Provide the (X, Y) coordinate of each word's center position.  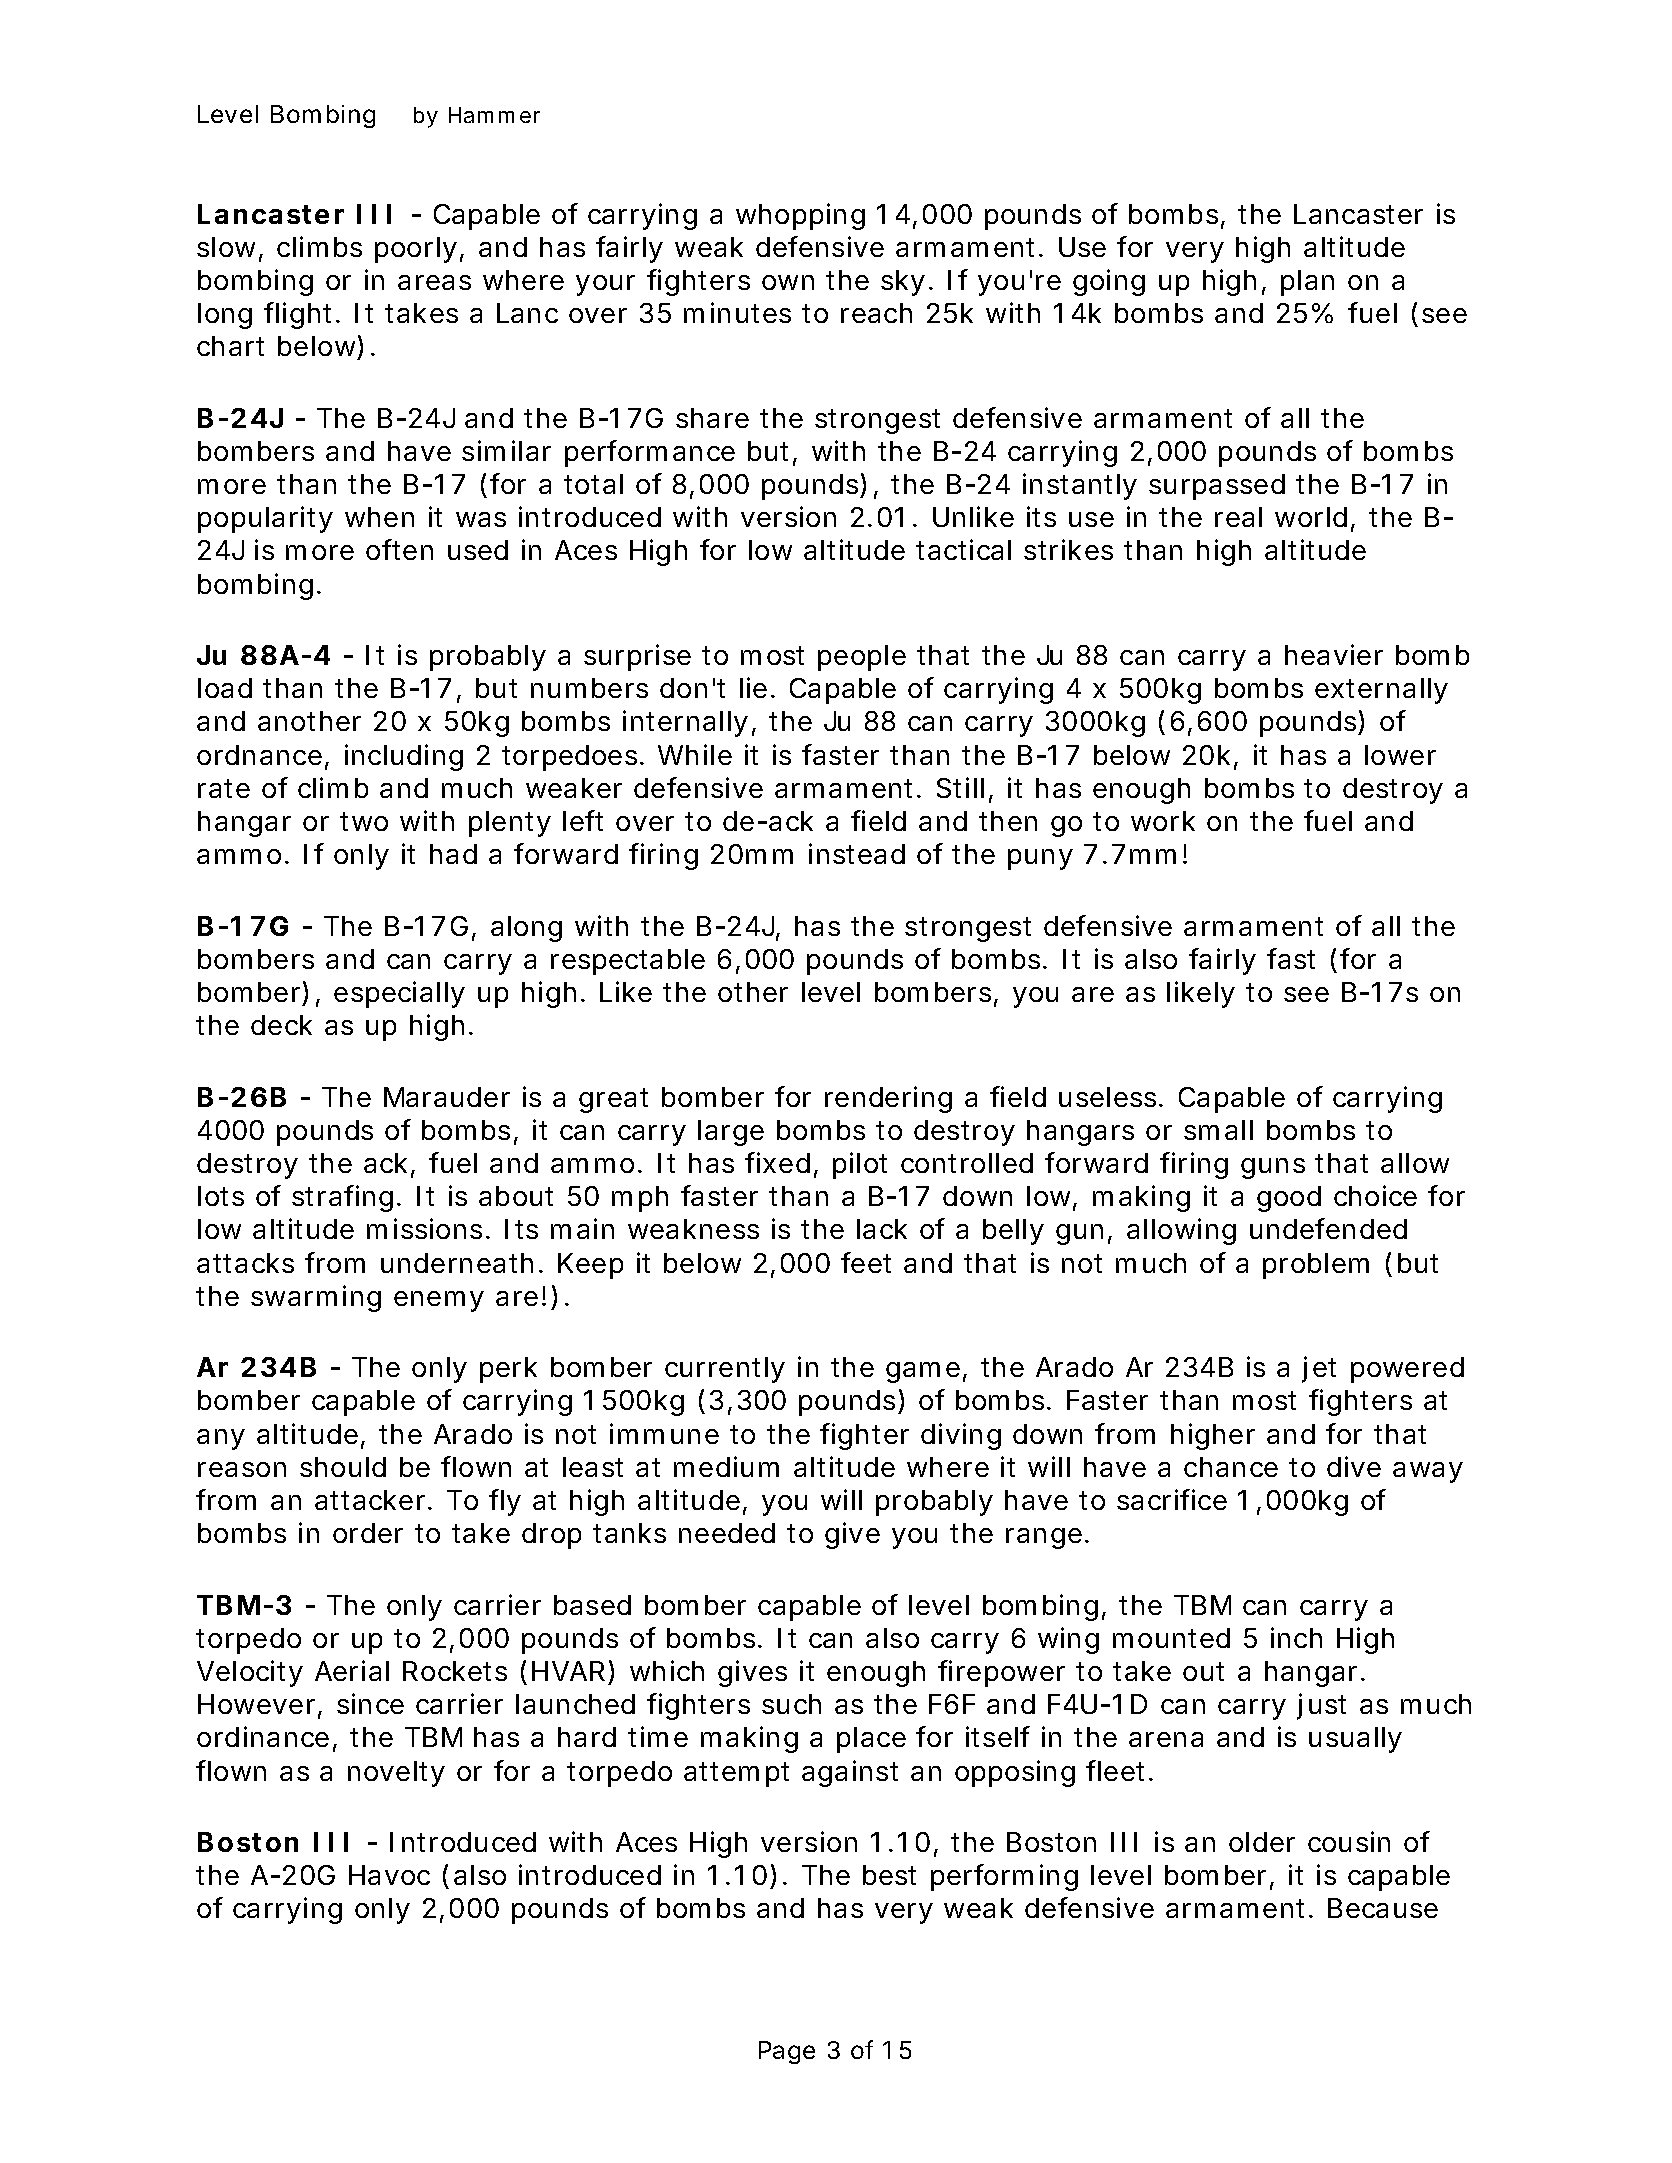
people (862, 658)
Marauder (447, 1097)
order (368, 1533)
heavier (1334, 654)
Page (787, 2052)
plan (1307, 283)
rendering (888, 1099)
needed (727, 1533)
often (399, 549)
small (1218, 1130)
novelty (396, 1774)
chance (1231, 1467)
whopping (800, 216)
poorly (419, 250)
